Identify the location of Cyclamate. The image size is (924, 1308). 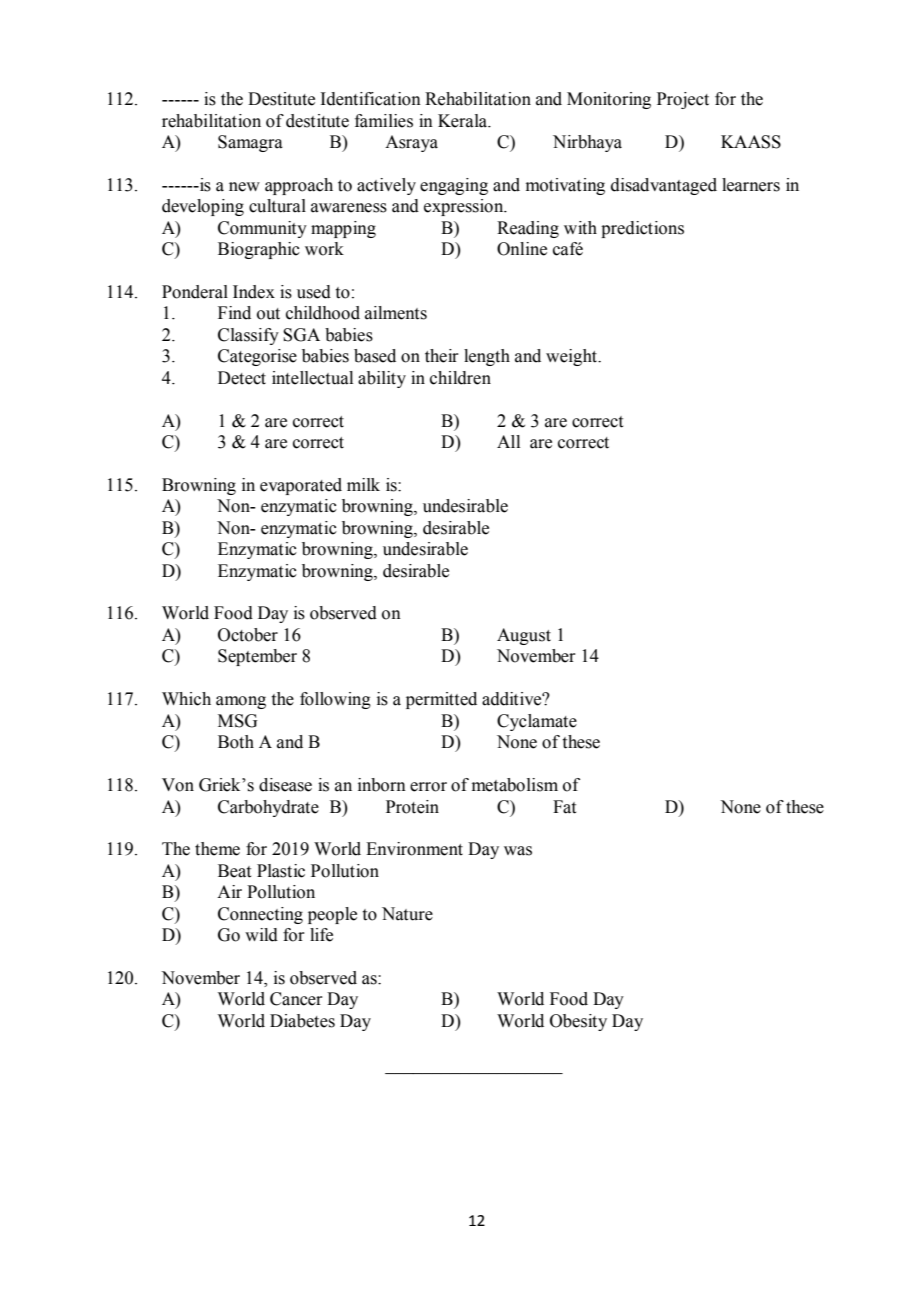
(537, 722).
